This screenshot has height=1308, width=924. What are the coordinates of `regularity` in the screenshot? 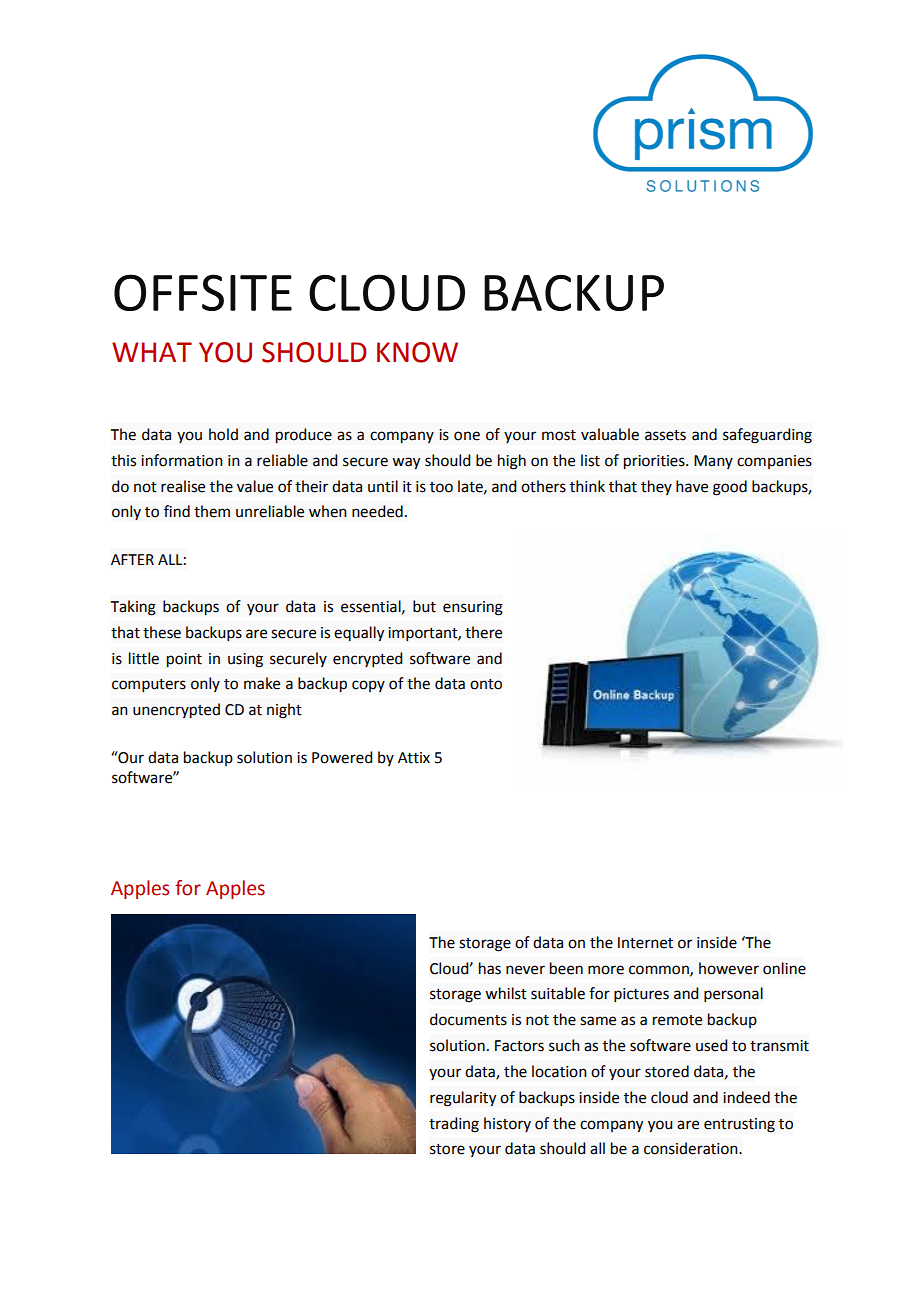 It's located at (463, 1099).
